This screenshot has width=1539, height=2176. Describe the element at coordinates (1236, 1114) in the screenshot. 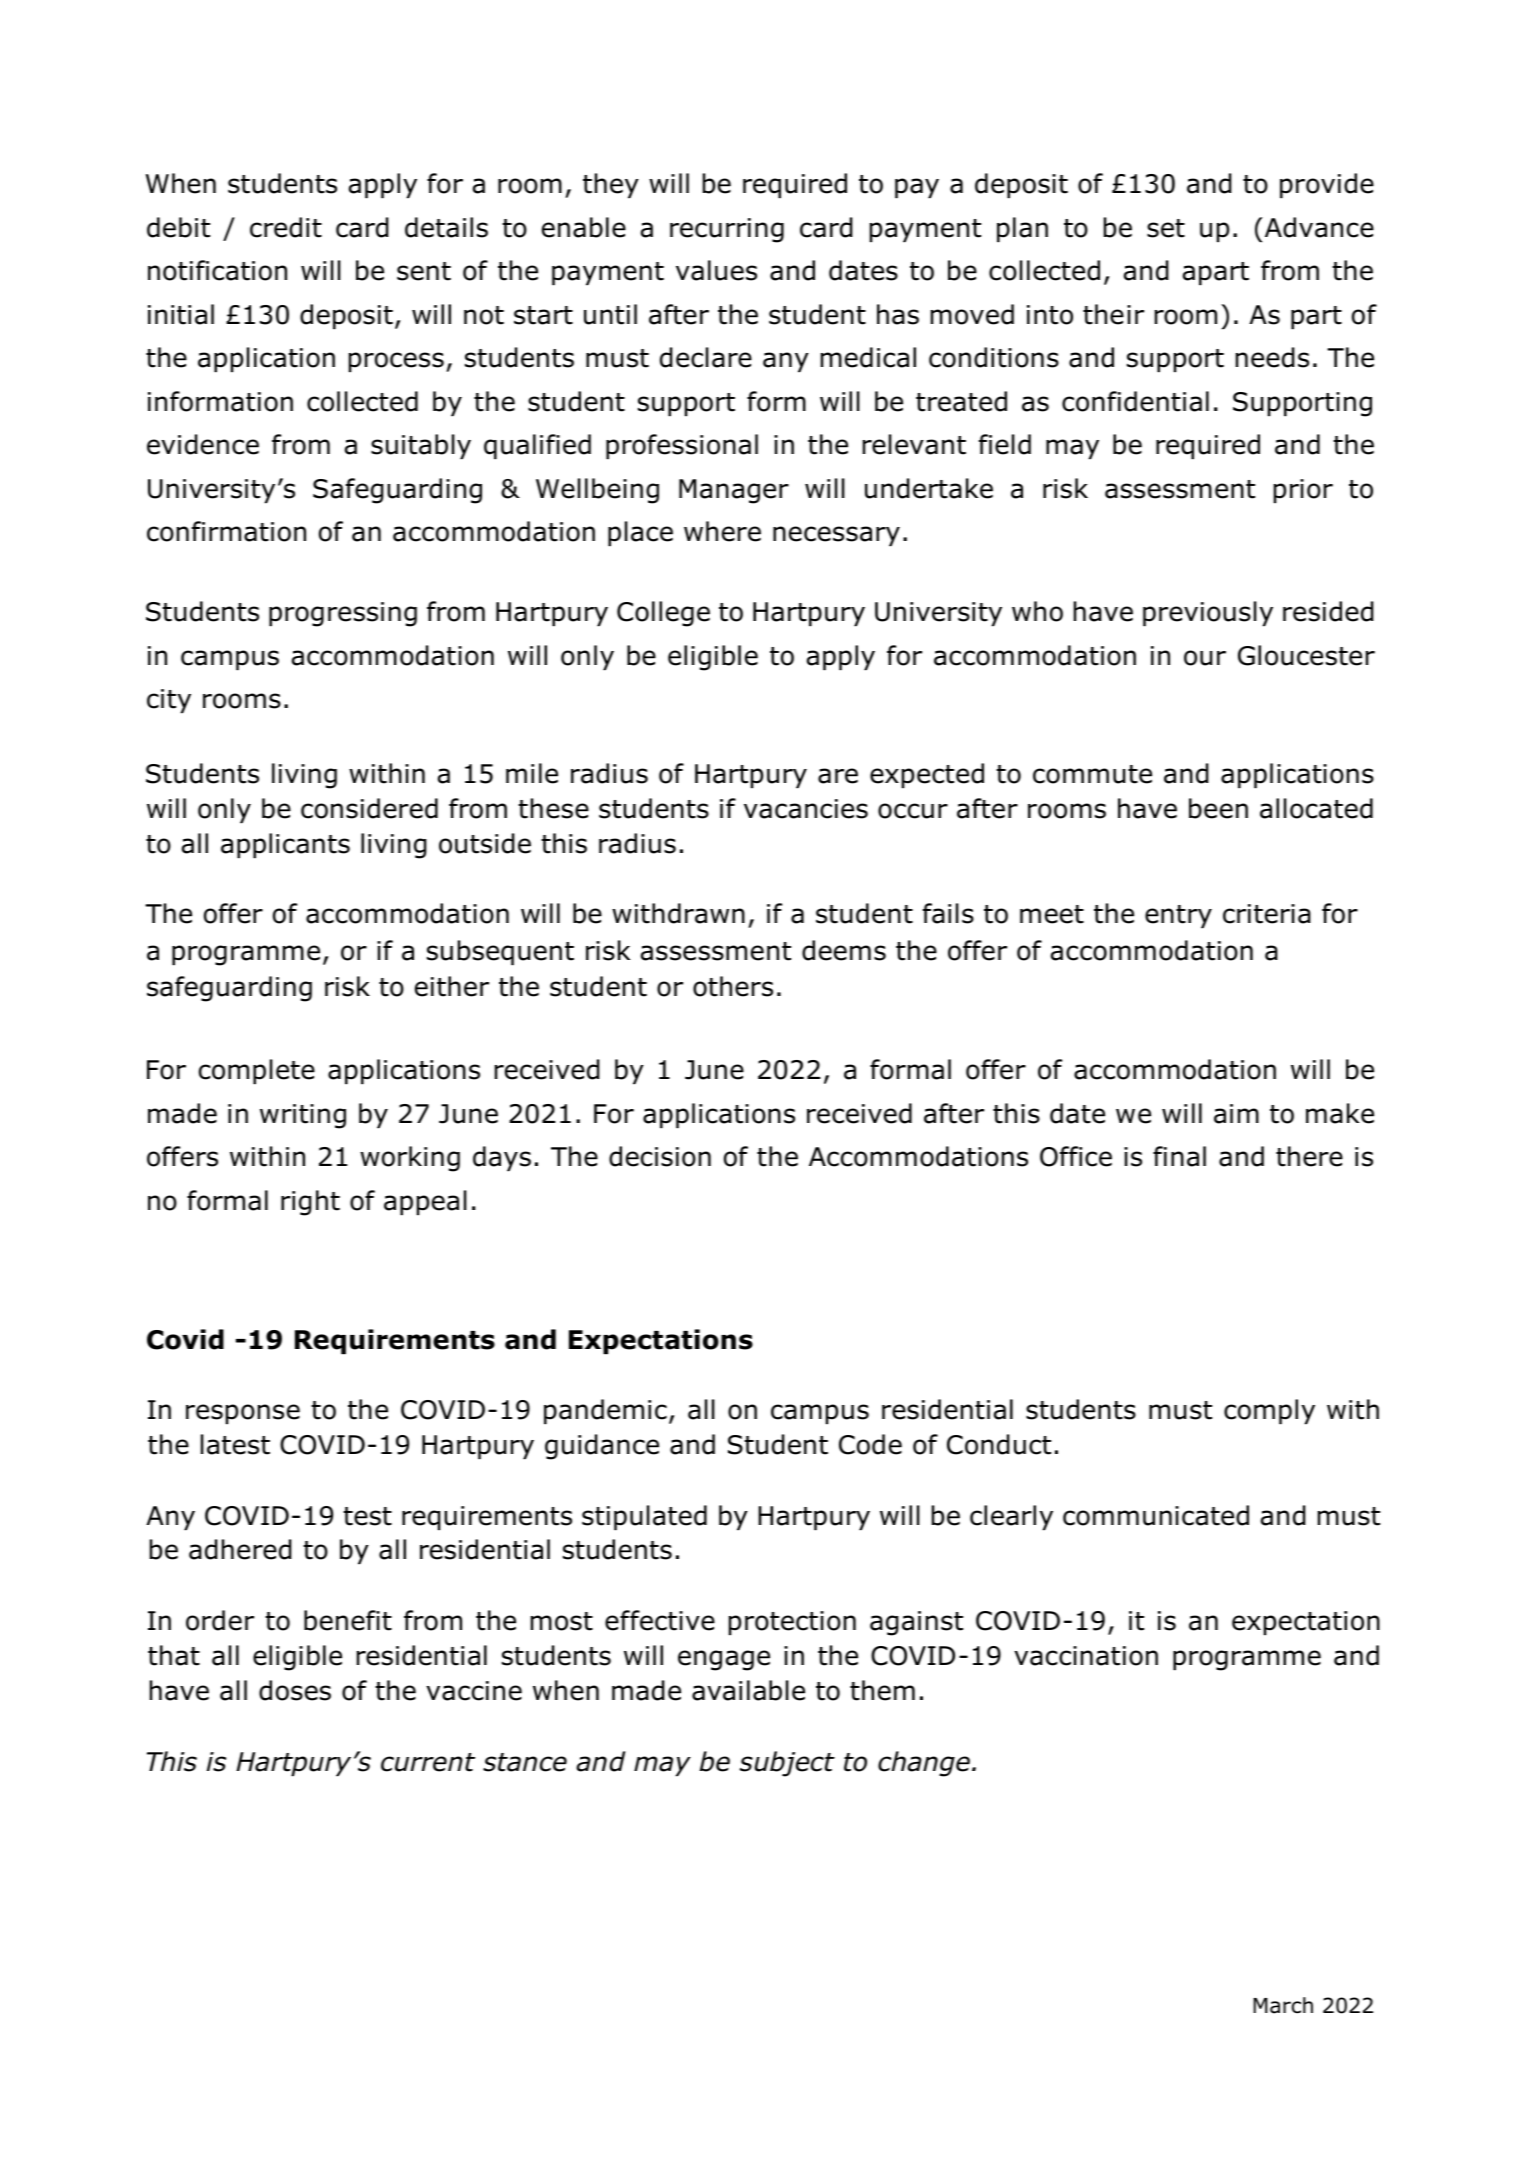

I see `aim` at that location.
